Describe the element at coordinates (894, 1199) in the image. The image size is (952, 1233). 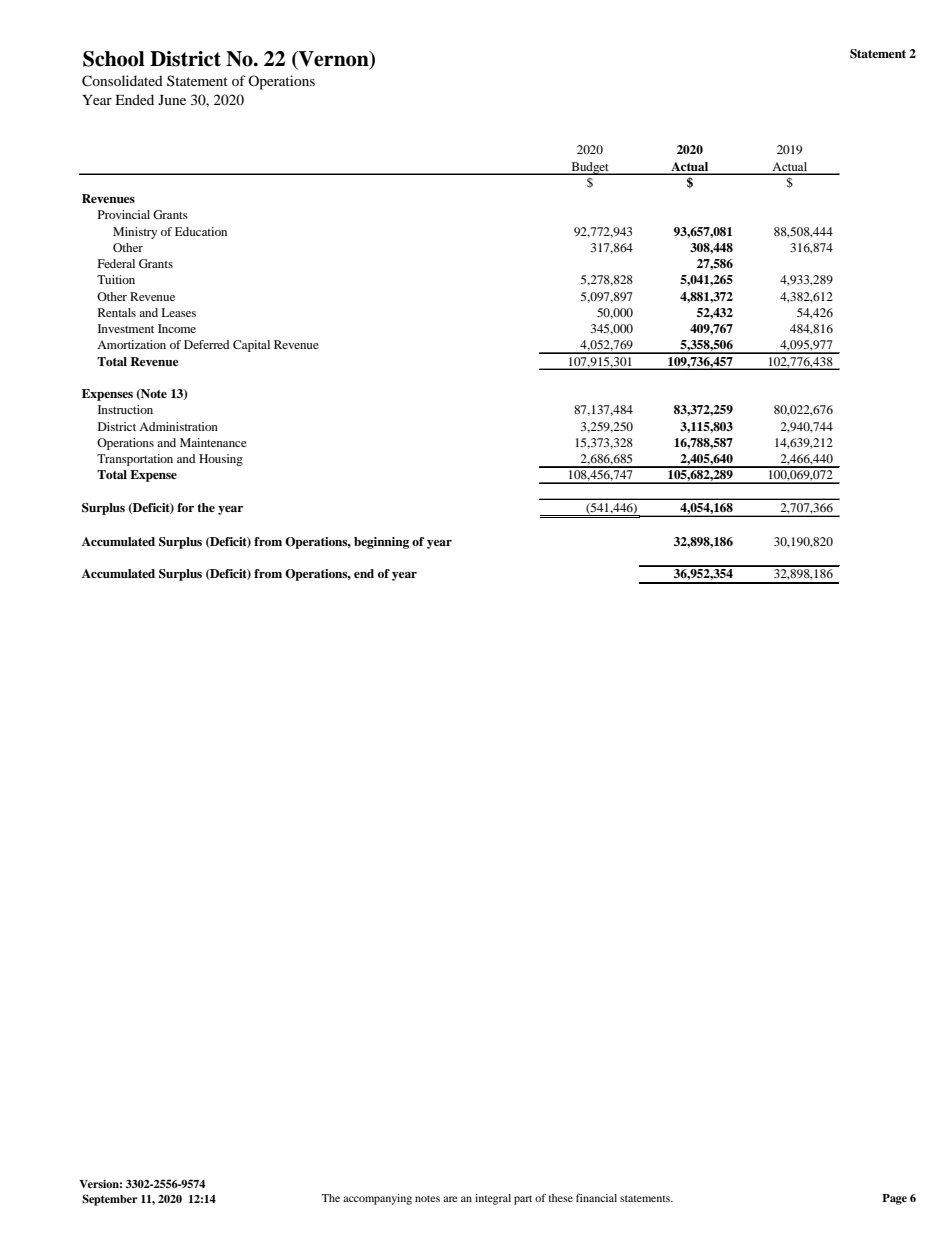
I see `Page` at that location.
